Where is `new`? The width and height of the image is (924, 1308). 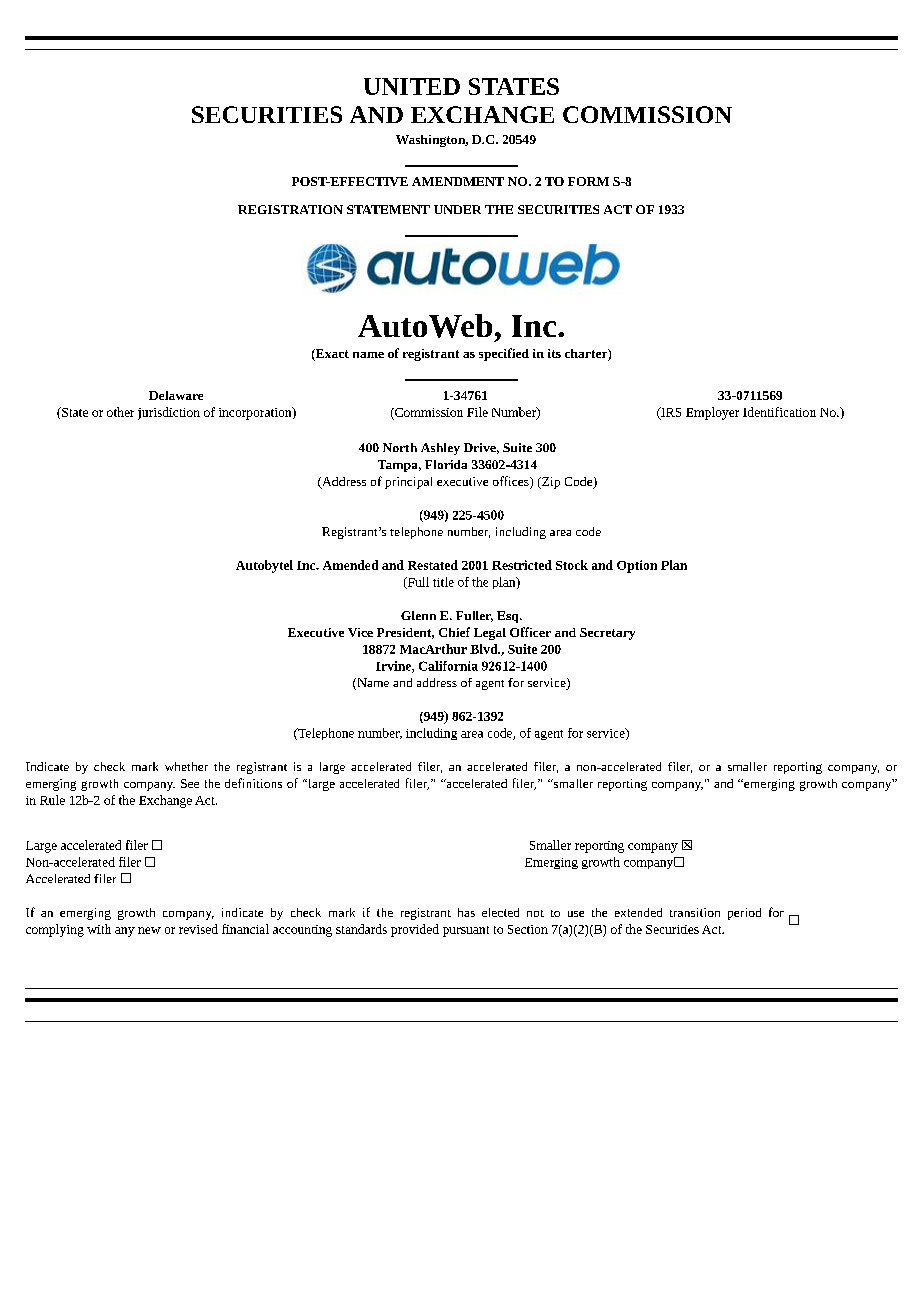
new is located at coordinates (149, 930).
